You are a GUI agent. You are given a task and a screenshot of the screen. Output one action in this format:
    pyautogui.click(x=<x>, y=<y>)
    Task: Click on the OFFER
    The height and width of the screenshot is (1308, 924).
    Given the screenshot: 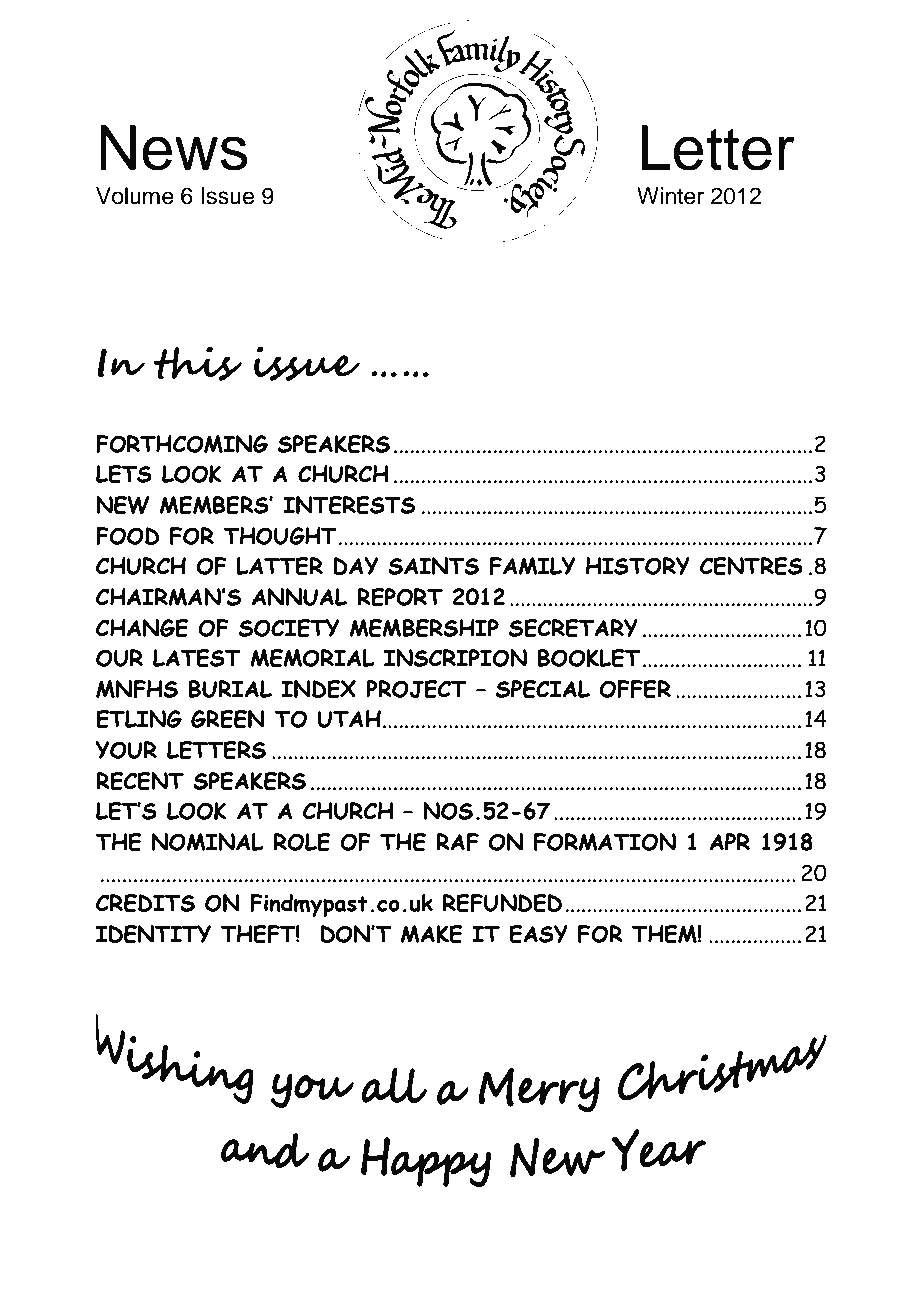 What is the action you would take?
    pyautogui.click(x=635, y=689)
